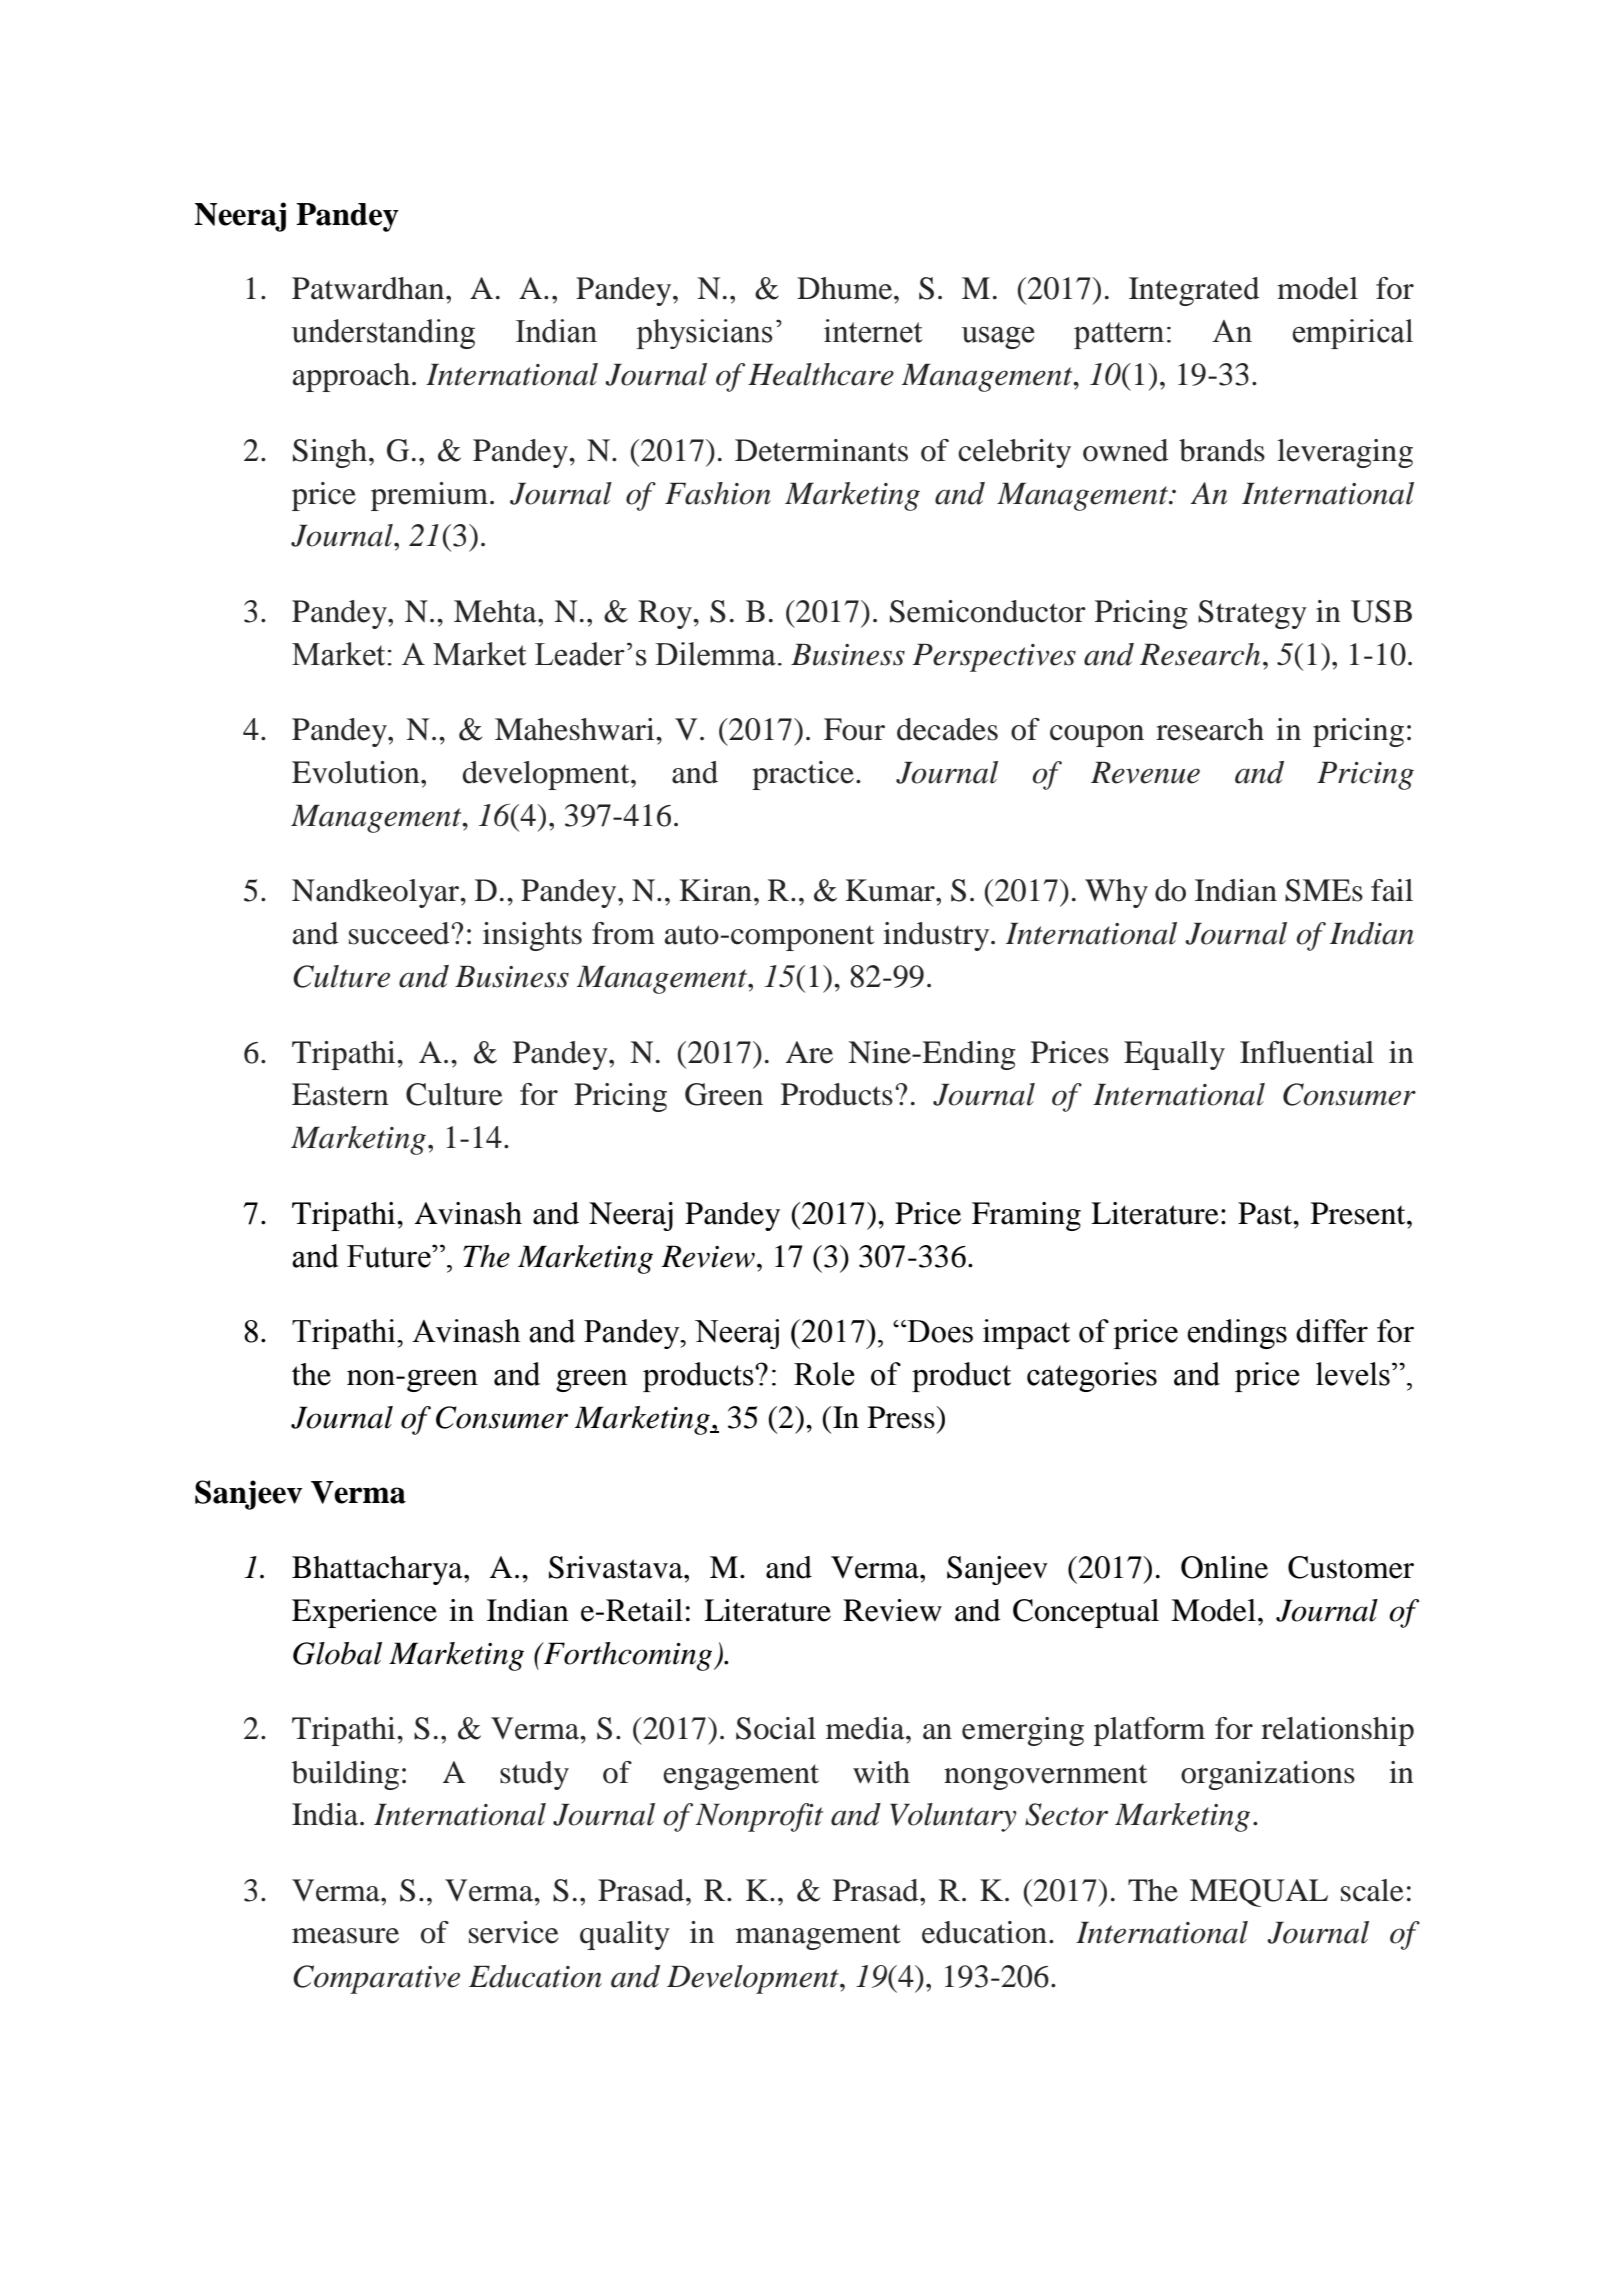 The height and width of the screenshot is (2276, 1609). Describe the element at coordinates (514, 1932) in the screenshot. I see `service` at that location.
